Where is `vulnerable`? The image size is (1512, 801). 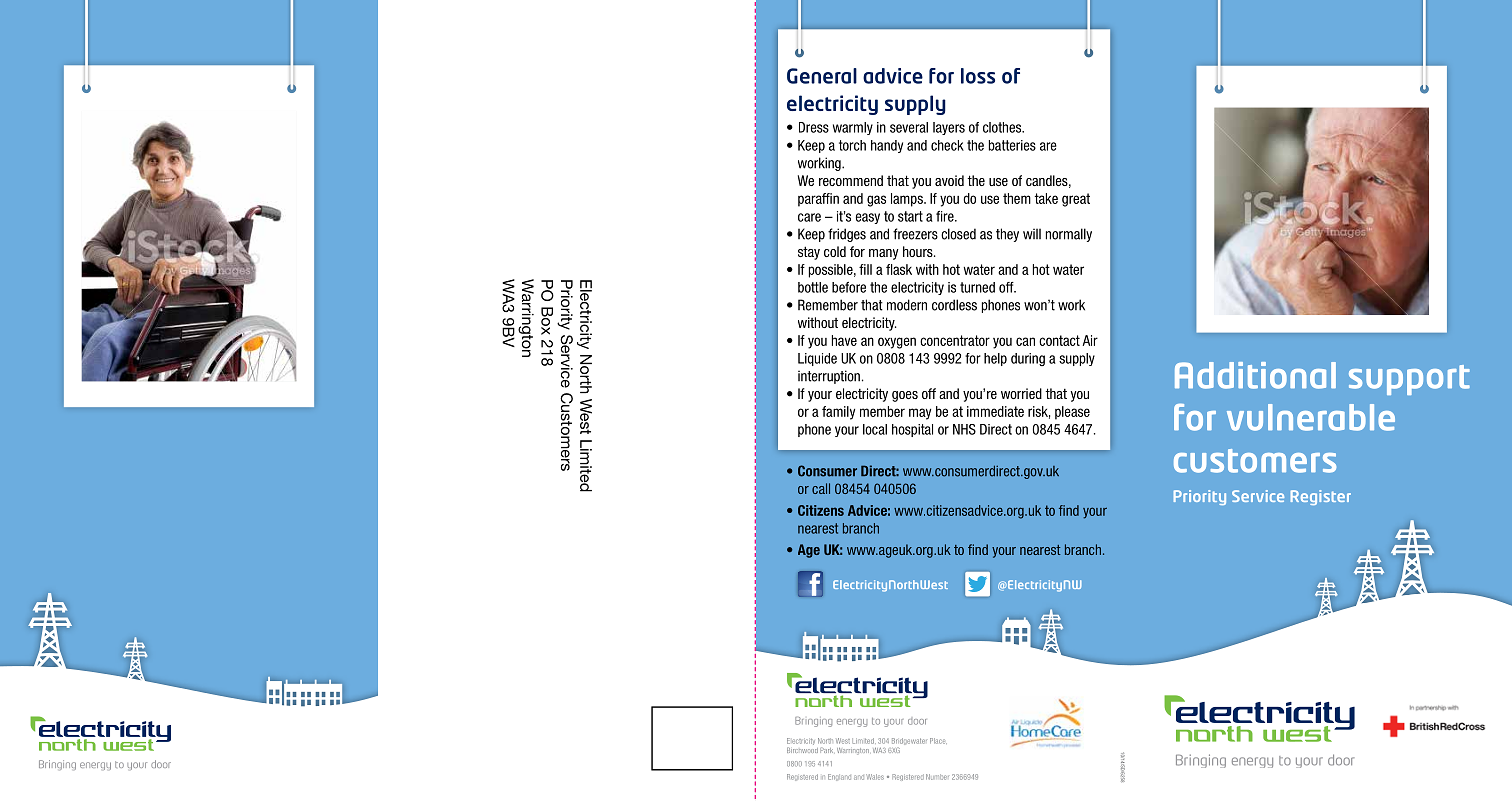 vulnerable is located at coordinates (1311, 417).
